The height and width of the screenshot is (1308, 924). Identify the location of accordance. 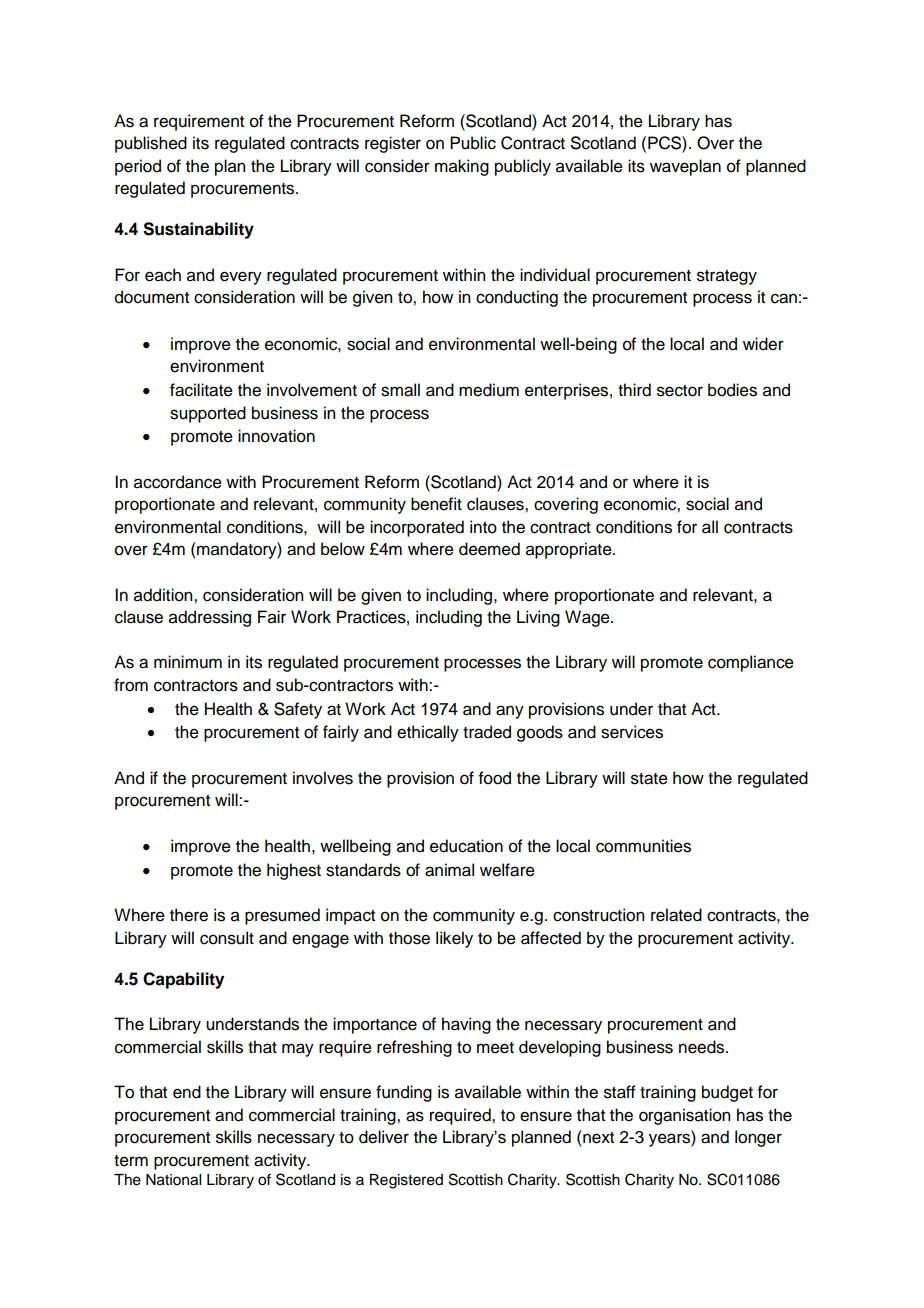
(178, 482).
